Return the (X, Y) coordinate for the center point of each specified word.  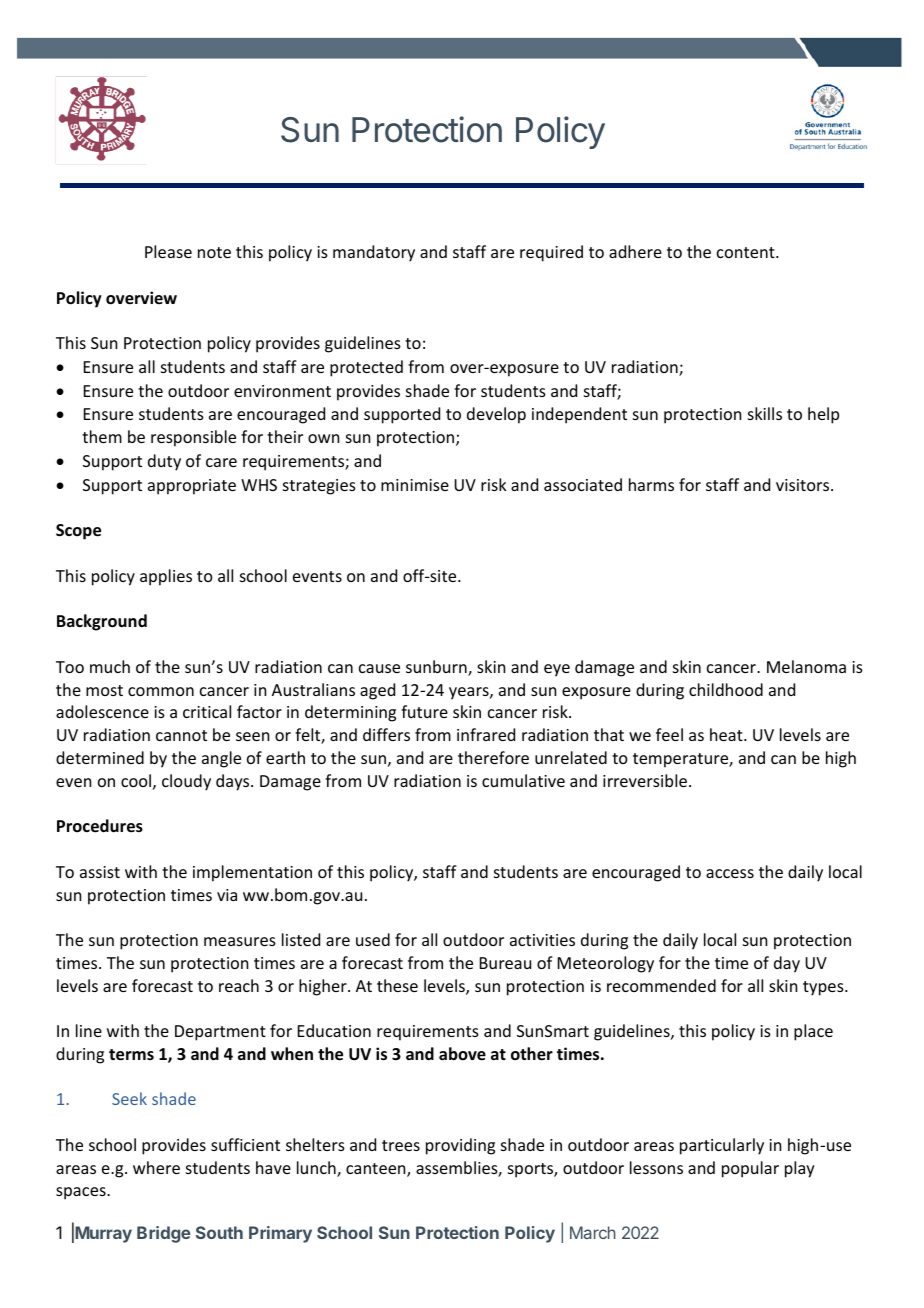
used (373, 939)
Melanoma (806, 666)
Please (168, 251)
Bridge (164, 1234)
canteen (377, 1170)
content (747, 252)
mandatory (374, 253)
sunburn (437, 668)
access (730, 873)
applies (166, 577)
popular (750, 1169)
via (227, 895)
